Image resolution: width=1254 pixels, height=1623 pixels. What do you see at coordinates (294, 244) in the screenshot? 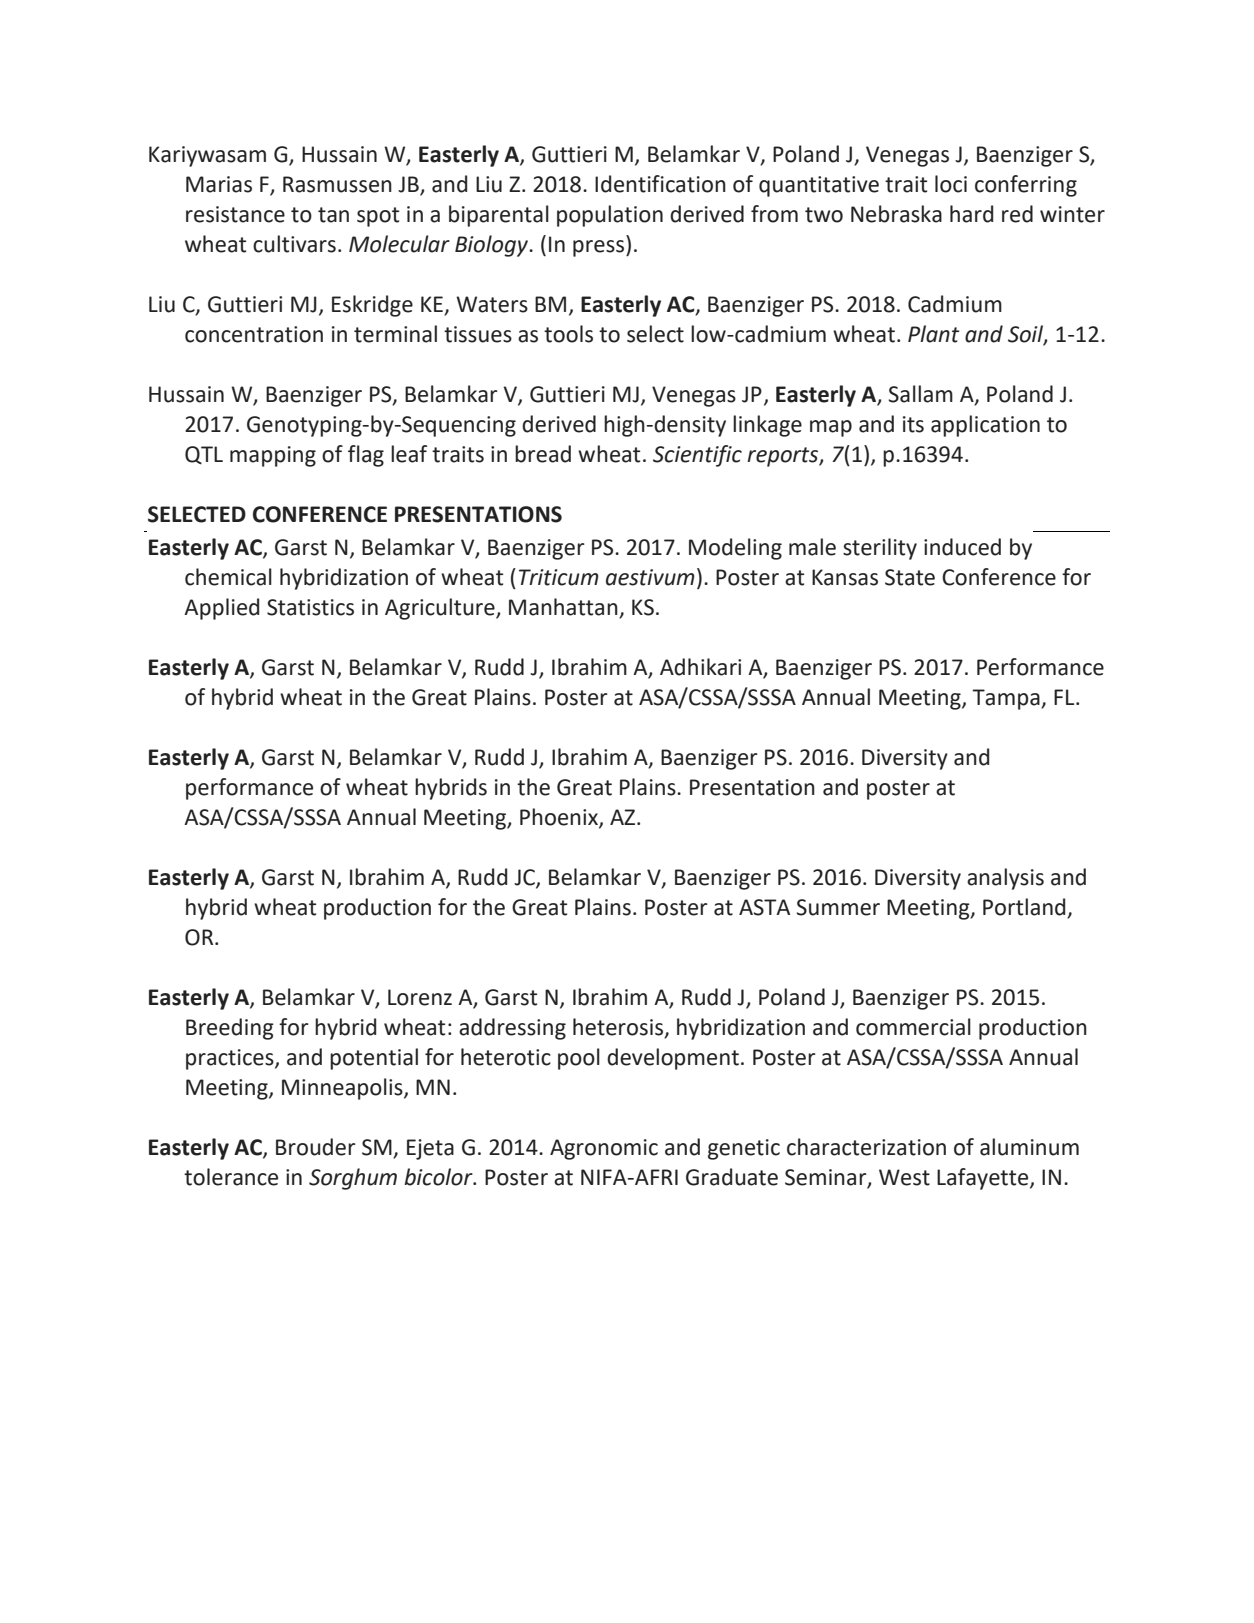
I see `cultivars` at bounding box center [294, 244].
